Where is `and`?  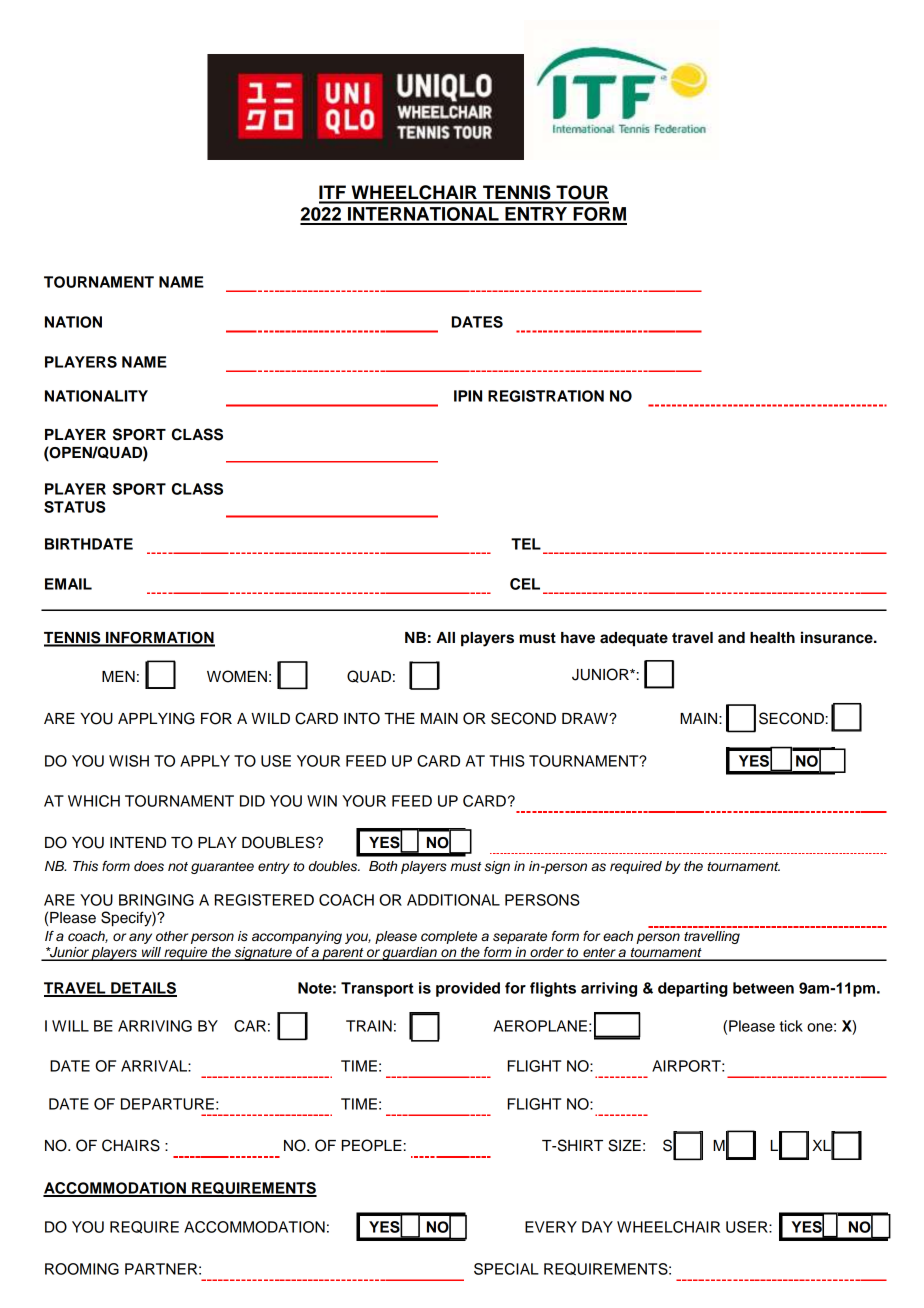 and is located at coordinates (731, 637).
